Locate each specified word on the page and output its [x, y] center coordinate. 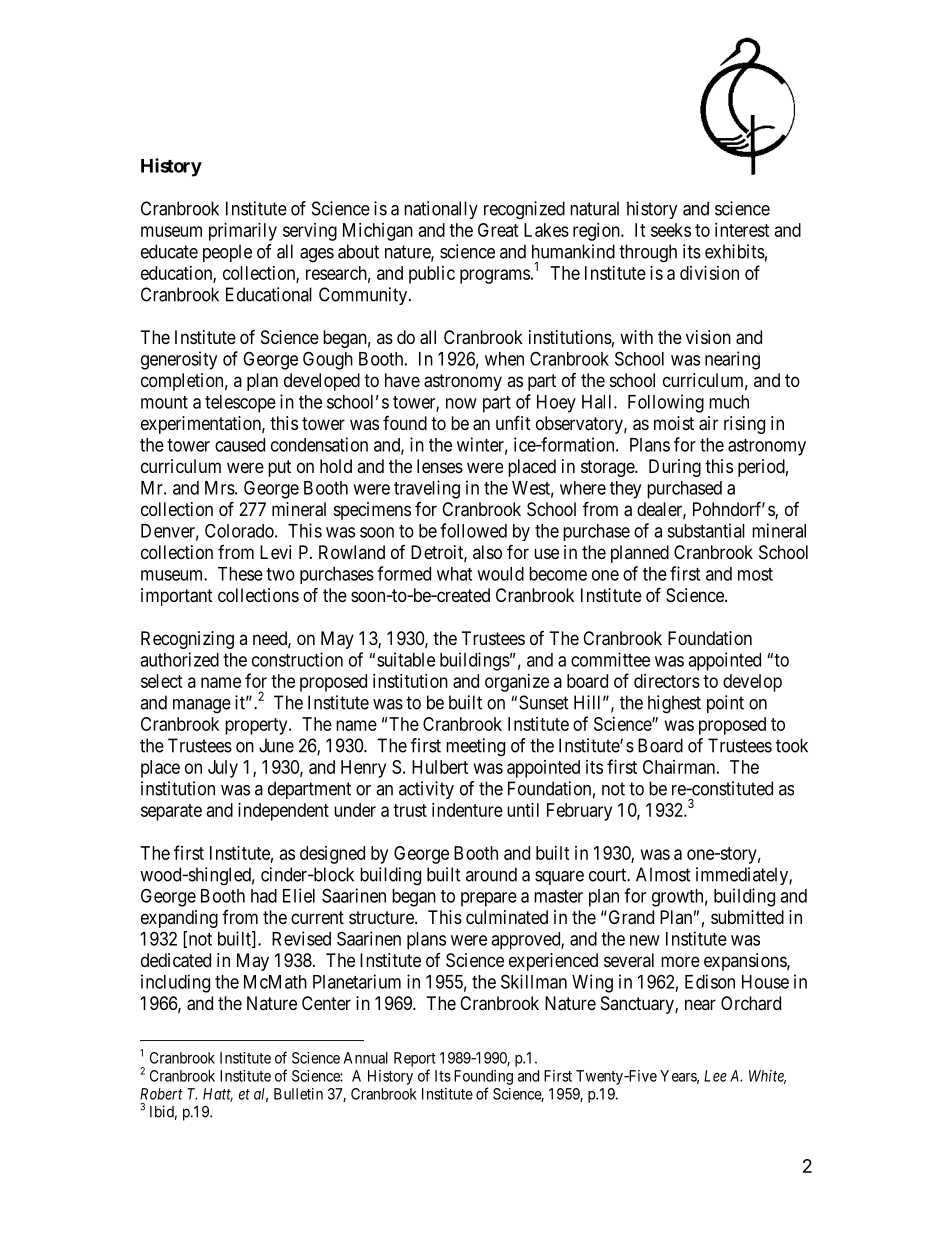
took [792, 745]
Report [415, 1059]
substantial [706, 530]
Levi [275, 552]
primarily [243, 232]
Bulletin [298, 1094]
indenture [467, 810]
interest [742, 230]
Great [498, 230]
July [223, 769]
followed [473, 530]
